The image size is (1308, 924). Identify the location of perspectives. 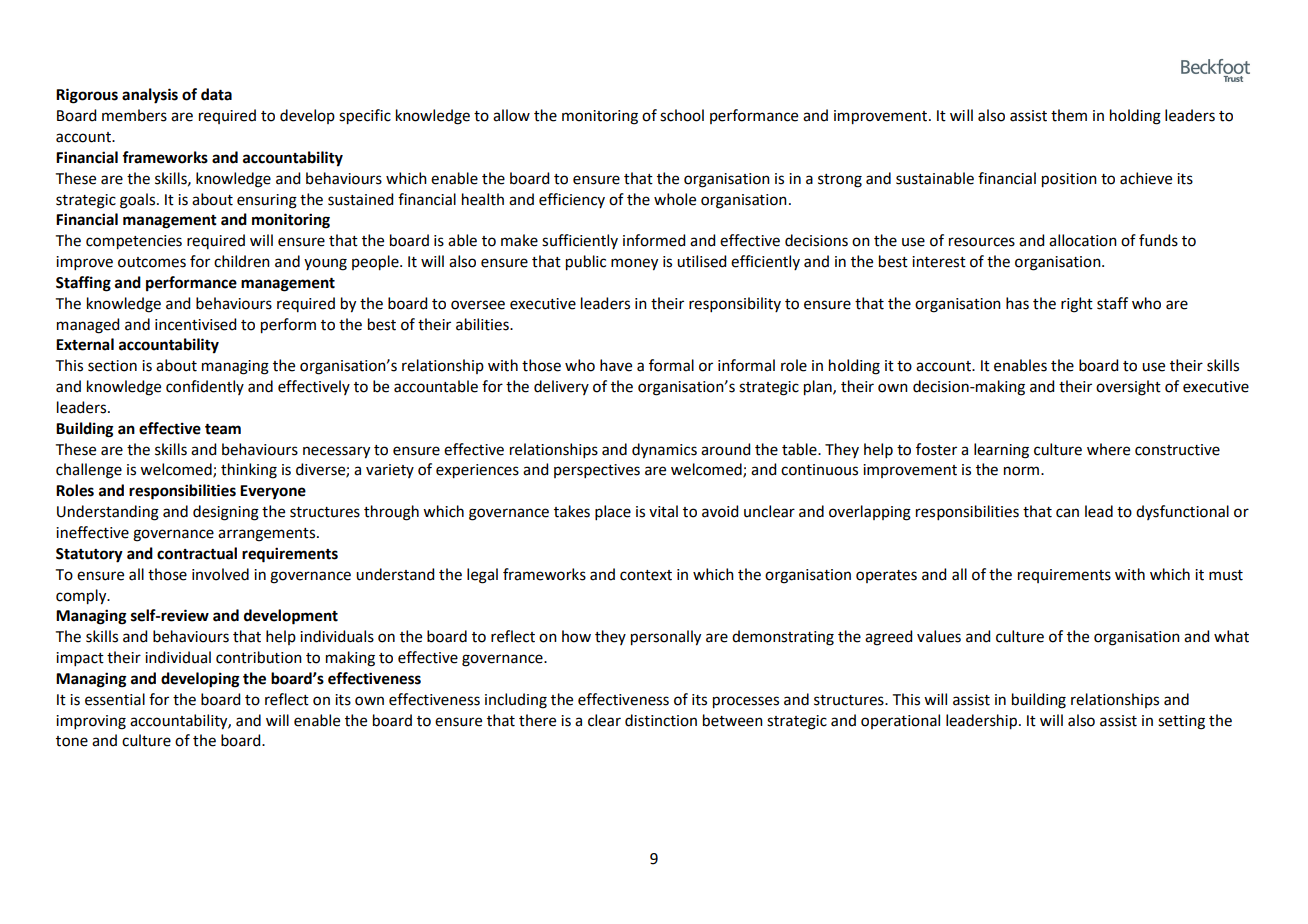
(597, 471).
